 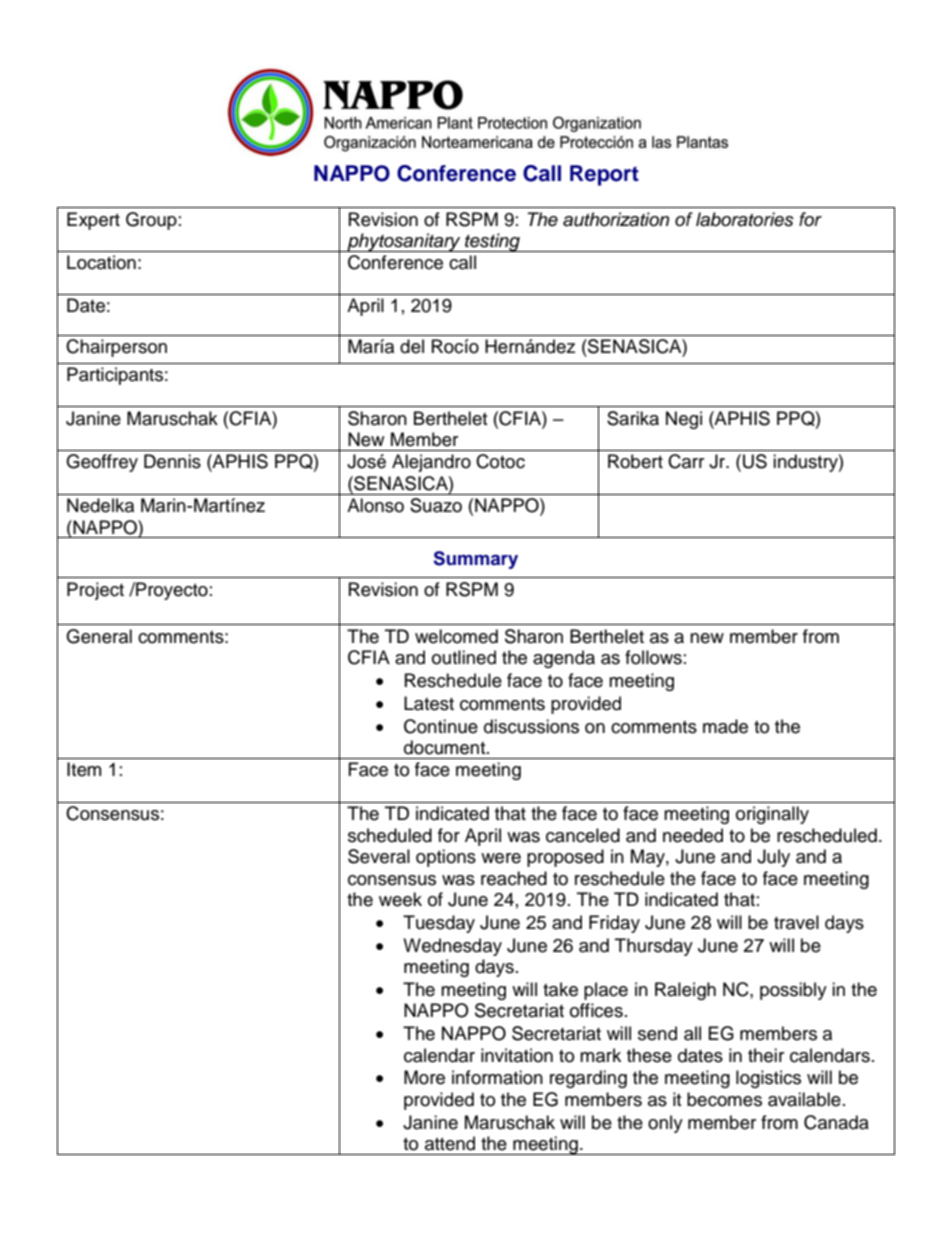 I want to click on outlined, so click(x=464, y=657).
